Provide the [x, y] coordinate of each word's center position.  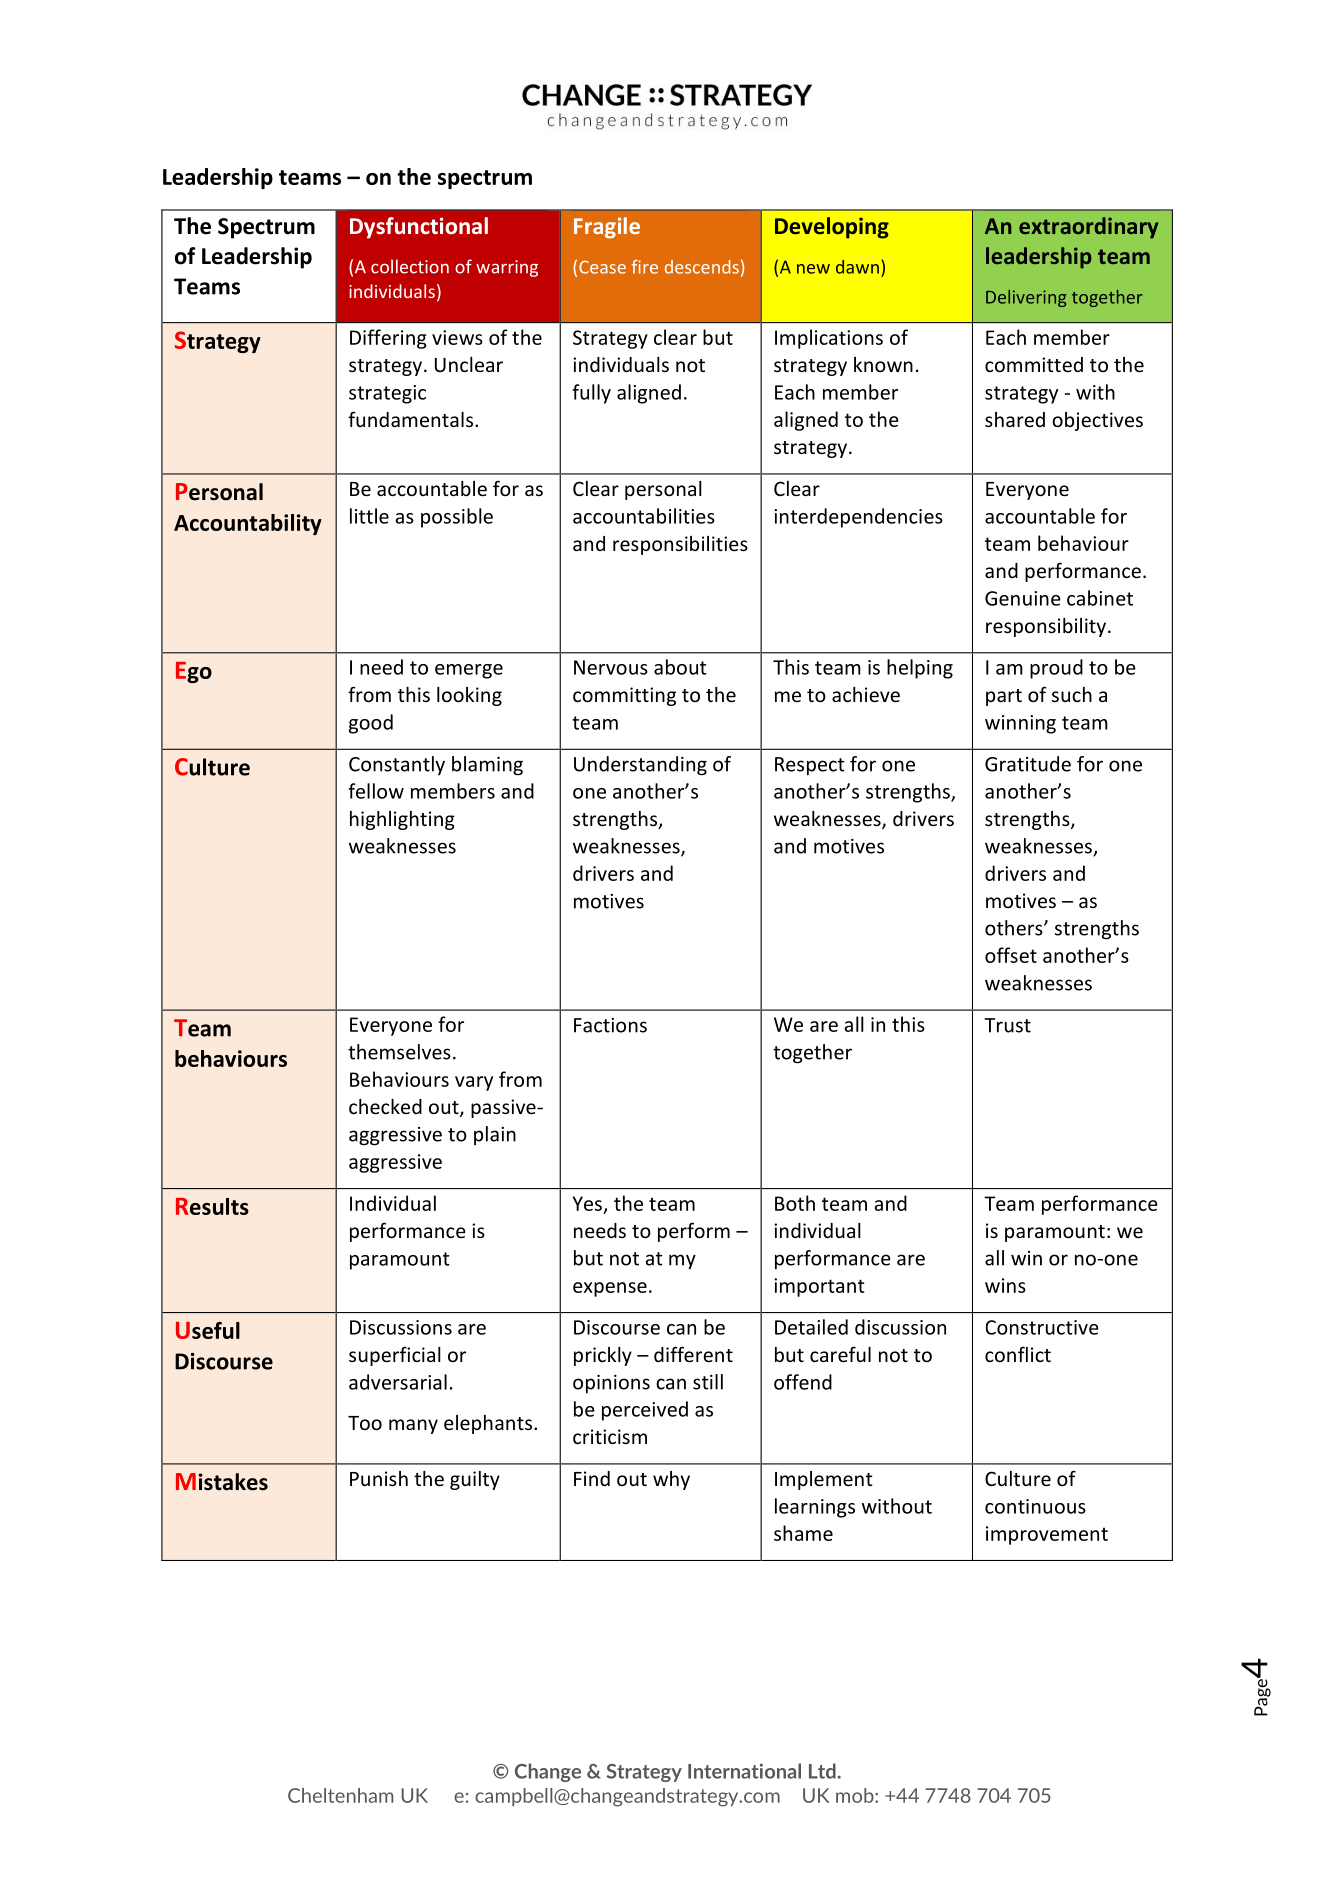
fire [645, 267]
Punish [379, 1478]
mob [856, 1795]
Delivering [1026, 298]
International [744, 1771]
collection [410, 266]
